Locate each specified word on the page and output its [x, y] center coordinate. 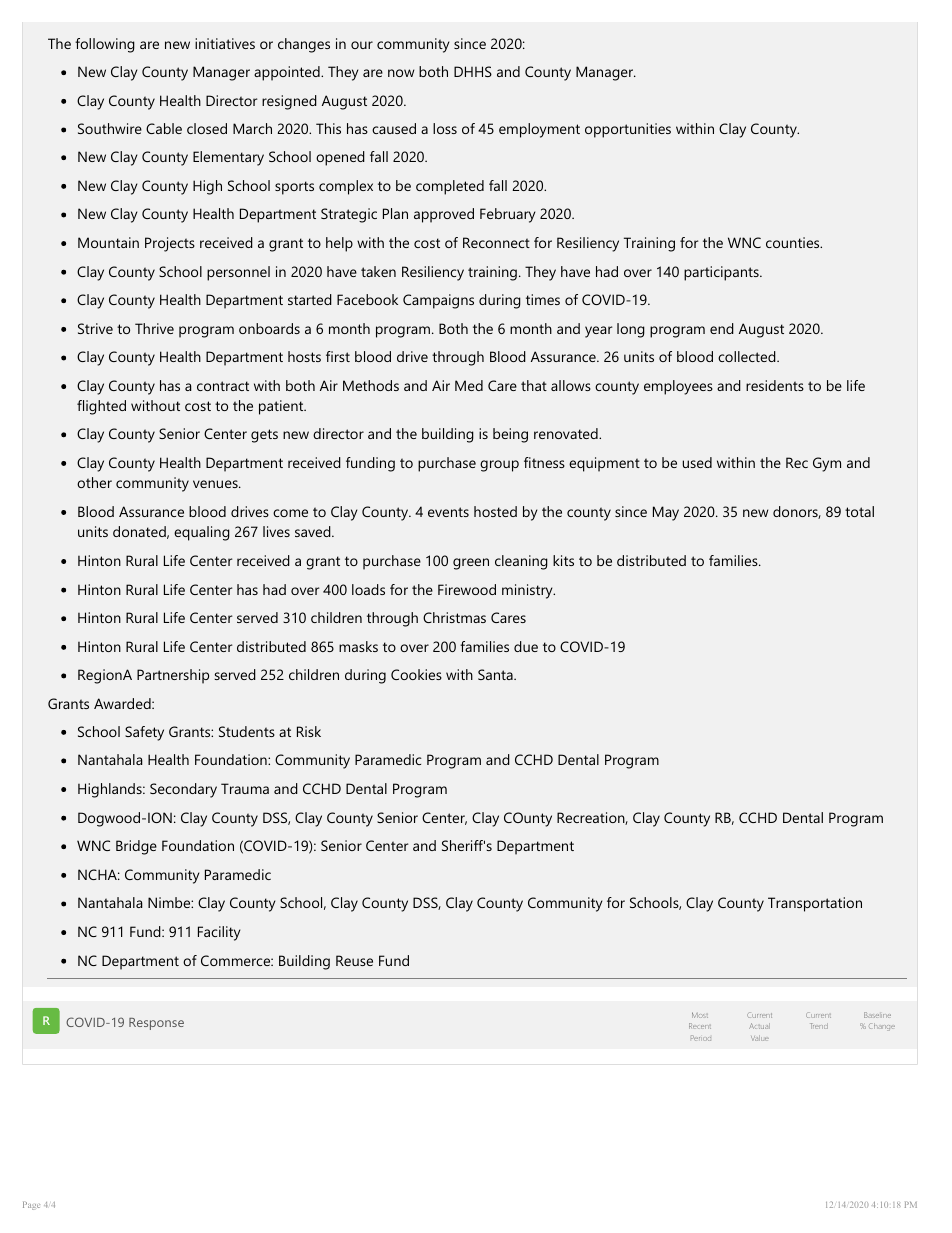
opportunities [628, 130]
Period [701, 1038]
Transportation [815, 904]
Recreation [591, 818]
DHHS [473, 71]
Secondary [183, 790]
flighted [101, 407]
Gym [827, 464]
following [105, 45]
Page [31, 1205]
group [499, 466]
